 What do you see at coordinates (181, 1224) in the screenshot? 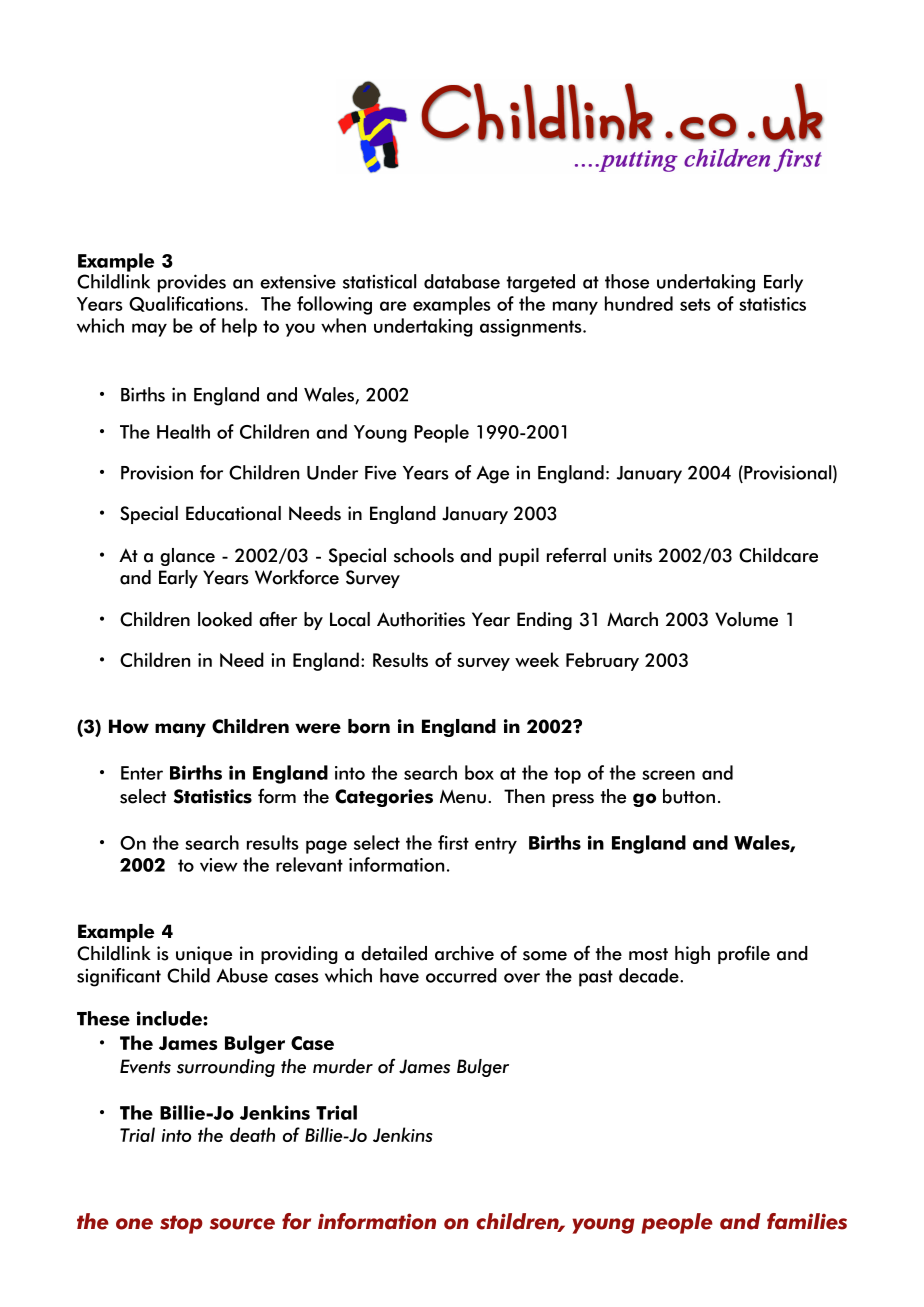
I see `stop` at bounding box center [181, 1224].
